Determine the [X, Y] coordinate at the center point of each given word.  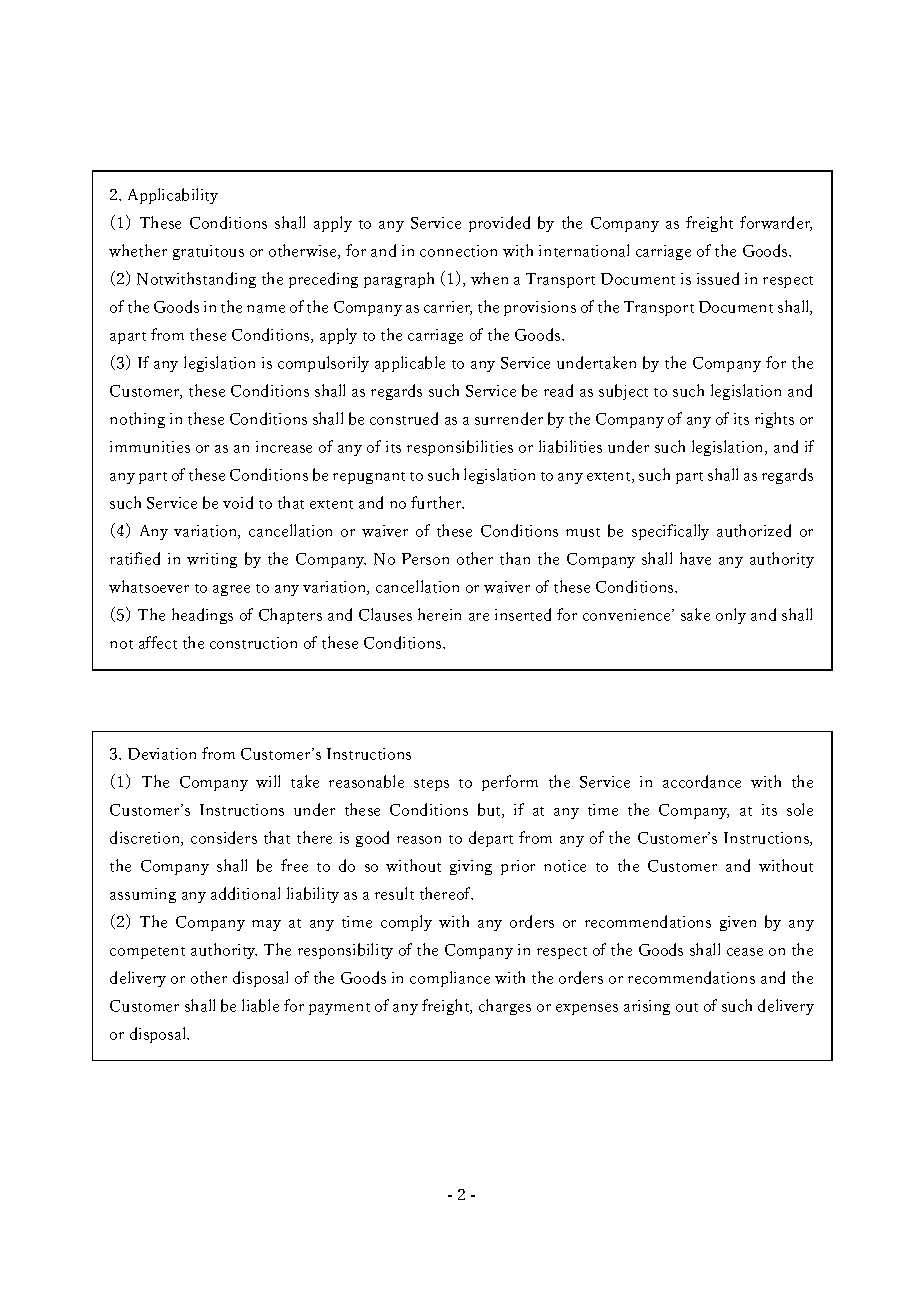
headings [202, 616]
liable [260, 1005]
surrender [509, 418]
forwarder [776, 223]
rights [774, 420]
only [731, 616]
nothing [137, 420]
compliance [450, 979]
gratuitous [208, 252]
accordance [702, 781]
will [268, 781]
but [490, 810]
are [479, 617]
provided [499, 224]
